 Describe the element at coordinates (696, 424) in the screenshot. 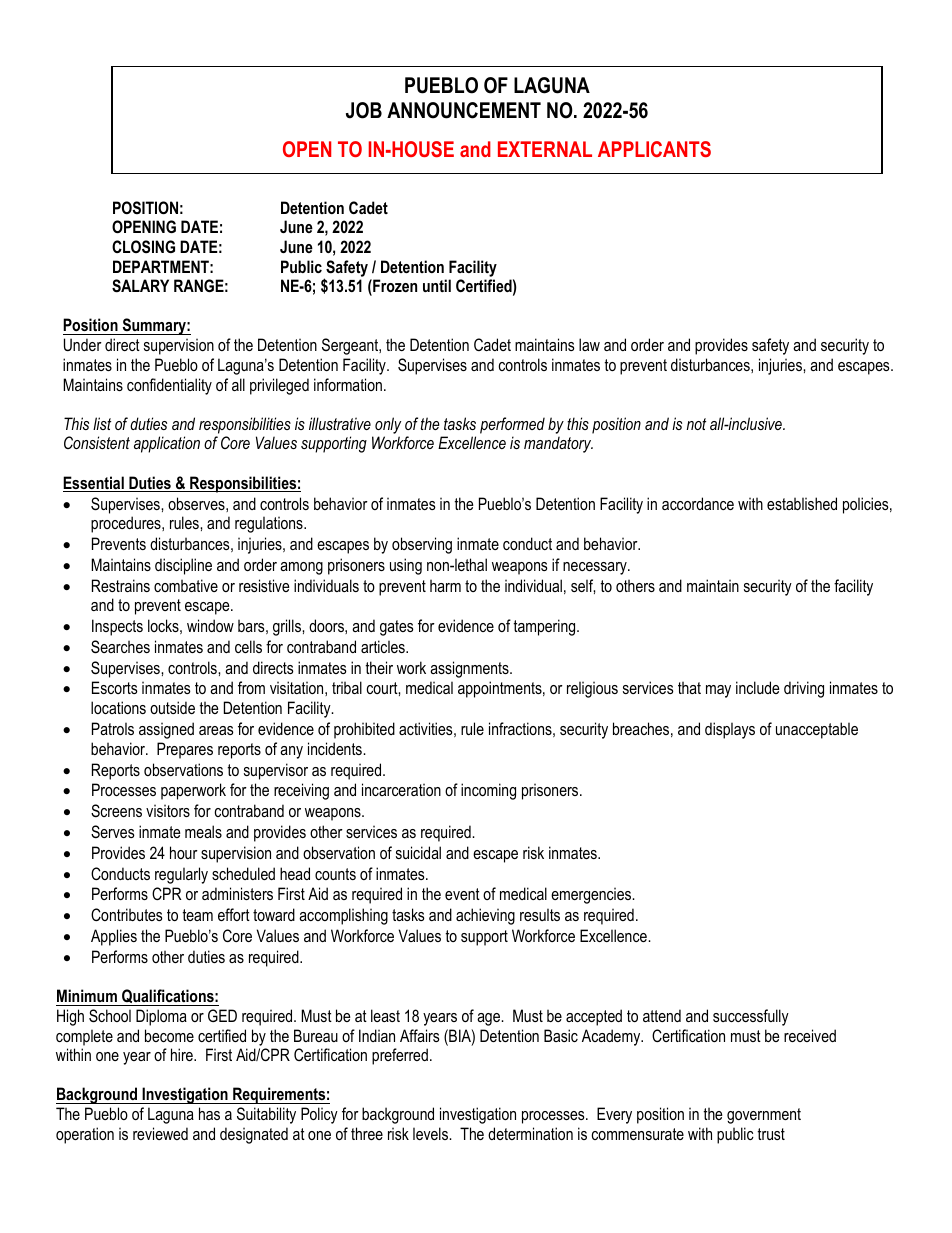

I see `not` at that location.
